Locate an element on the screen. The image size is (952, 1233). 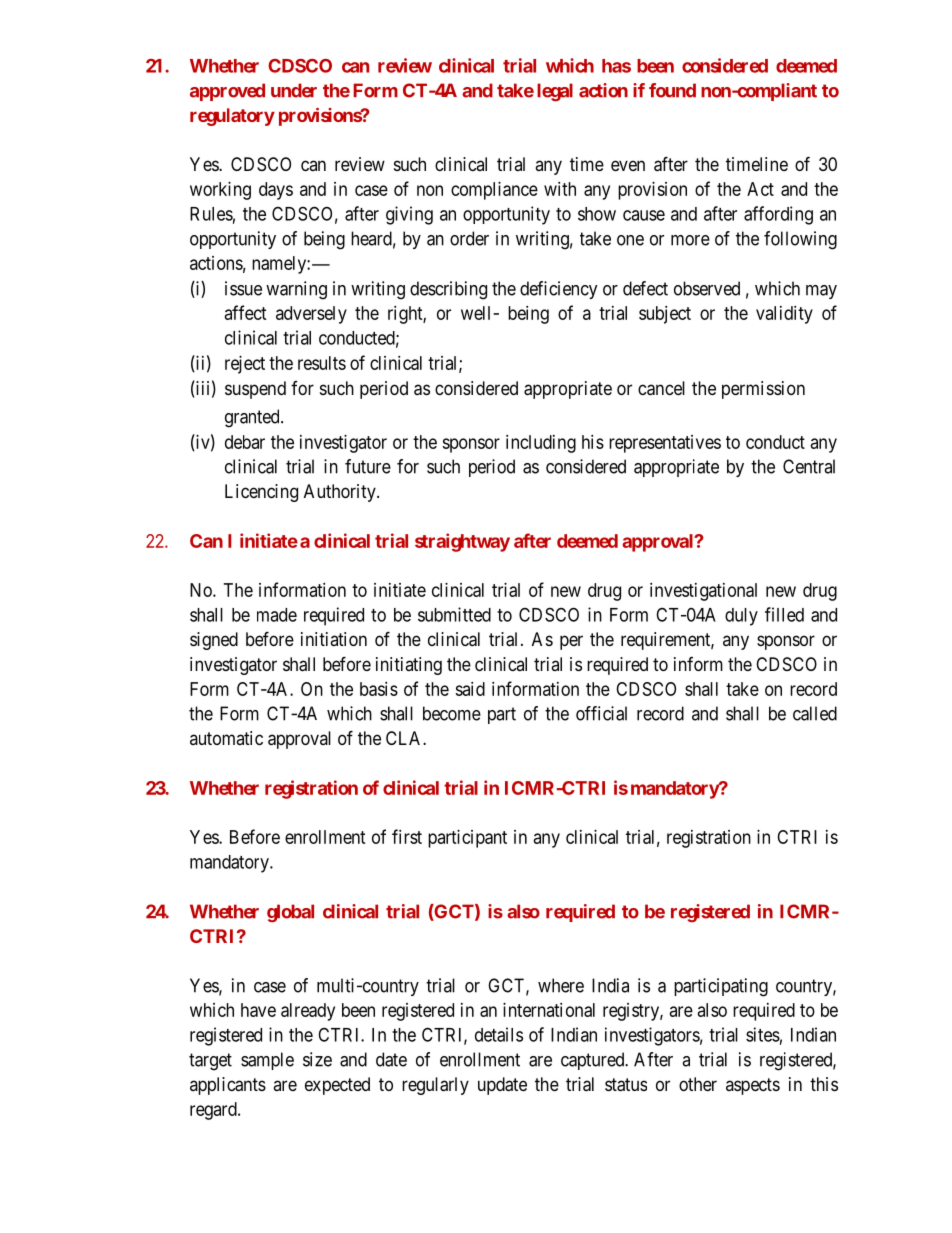
sample is located at coordinates (267, 1061).
